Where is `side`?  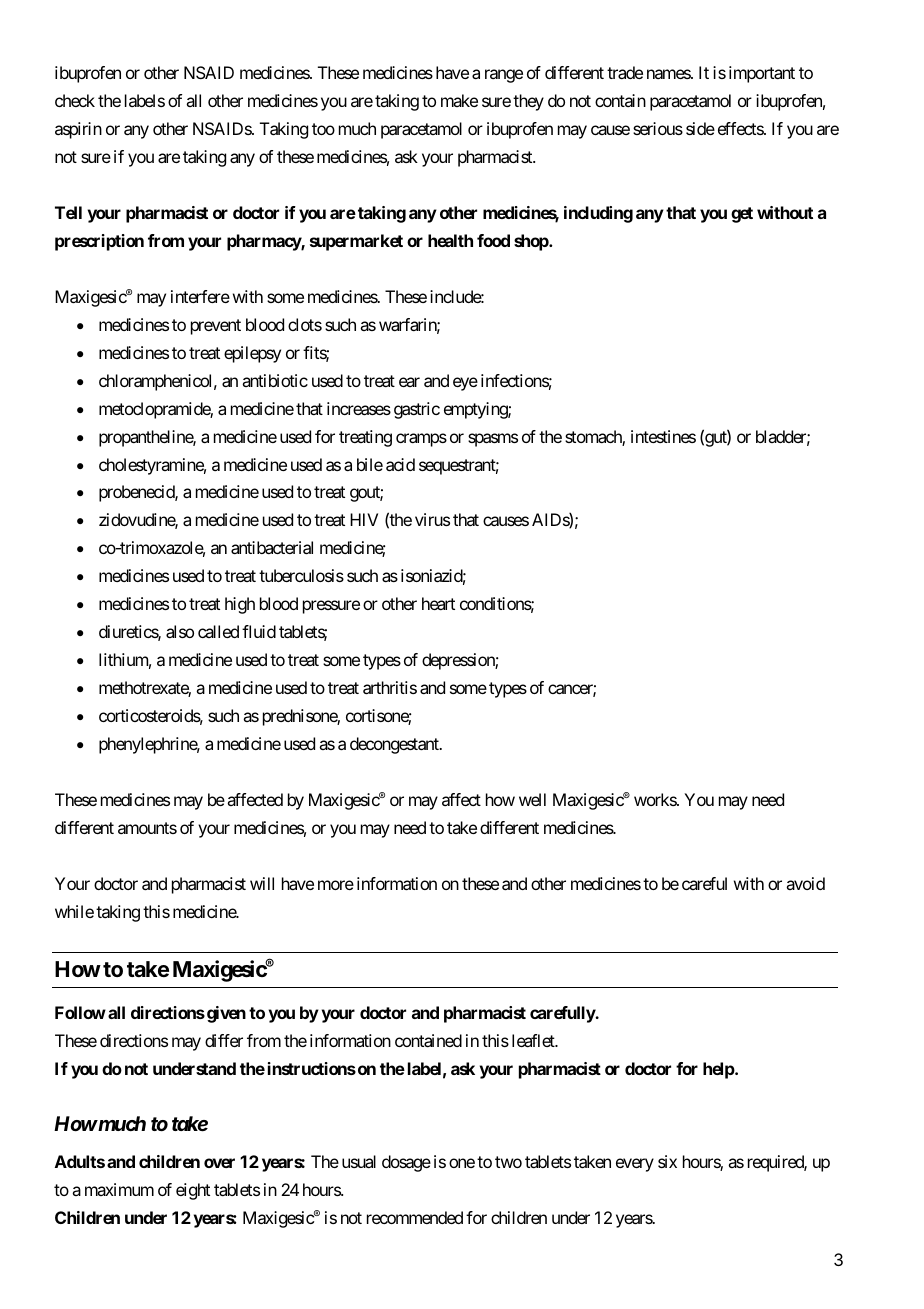 side is located at coordinates (700, 128).
